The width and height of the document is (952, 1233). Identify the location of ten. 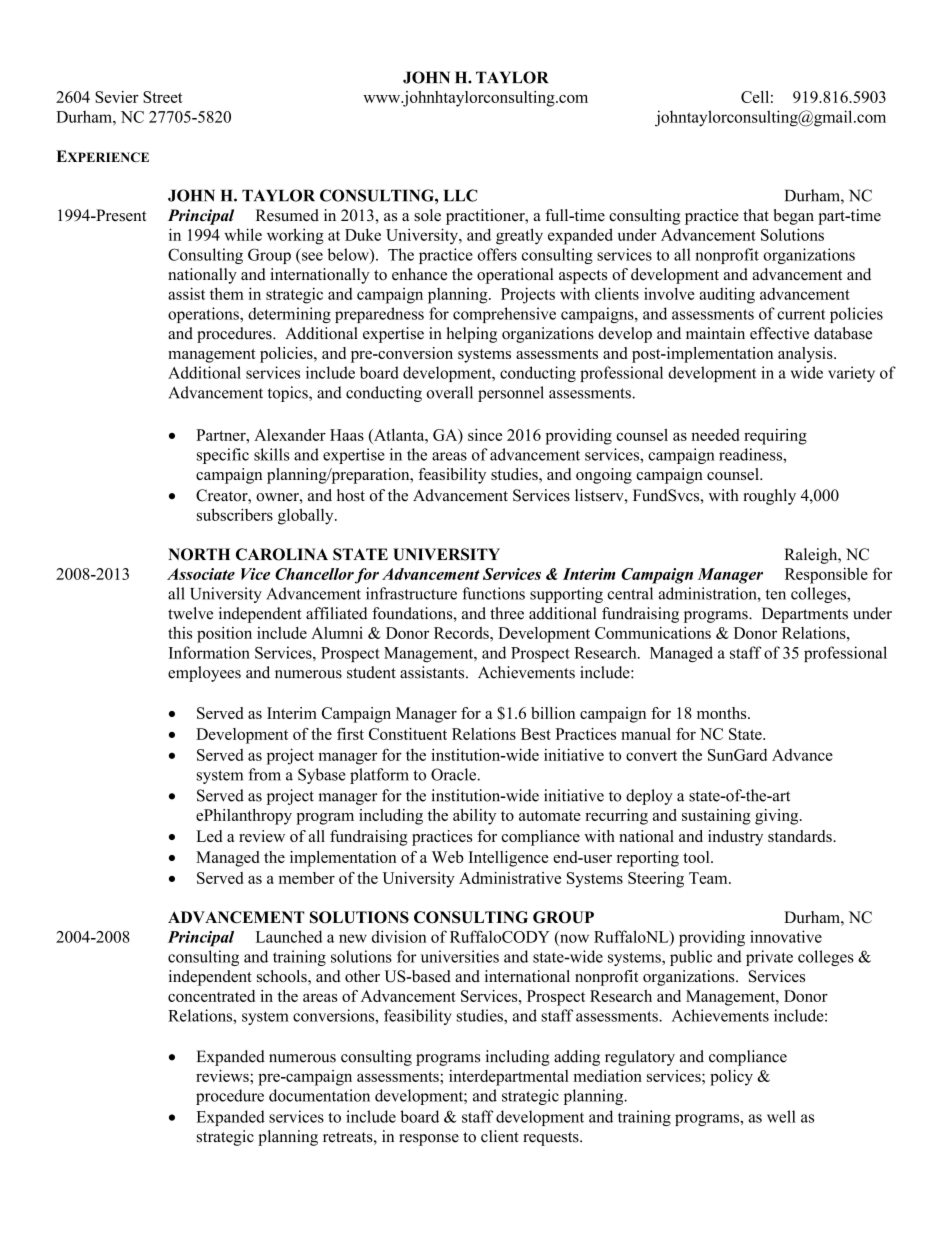
(776, 594).
